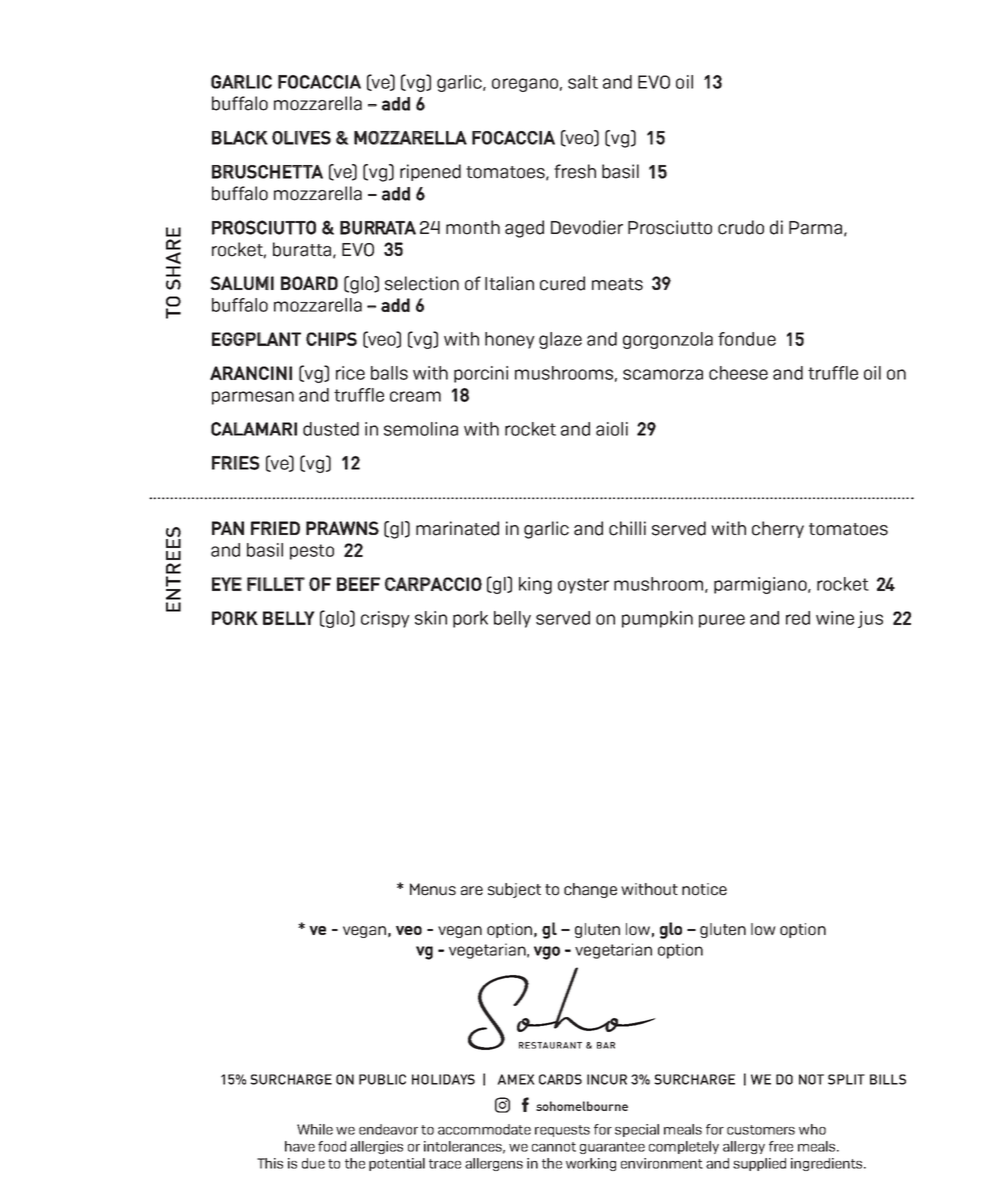 The image size is (986, 1204). Describe the element at coordinates (431, 618) in the document. I see `skin` at that location.
